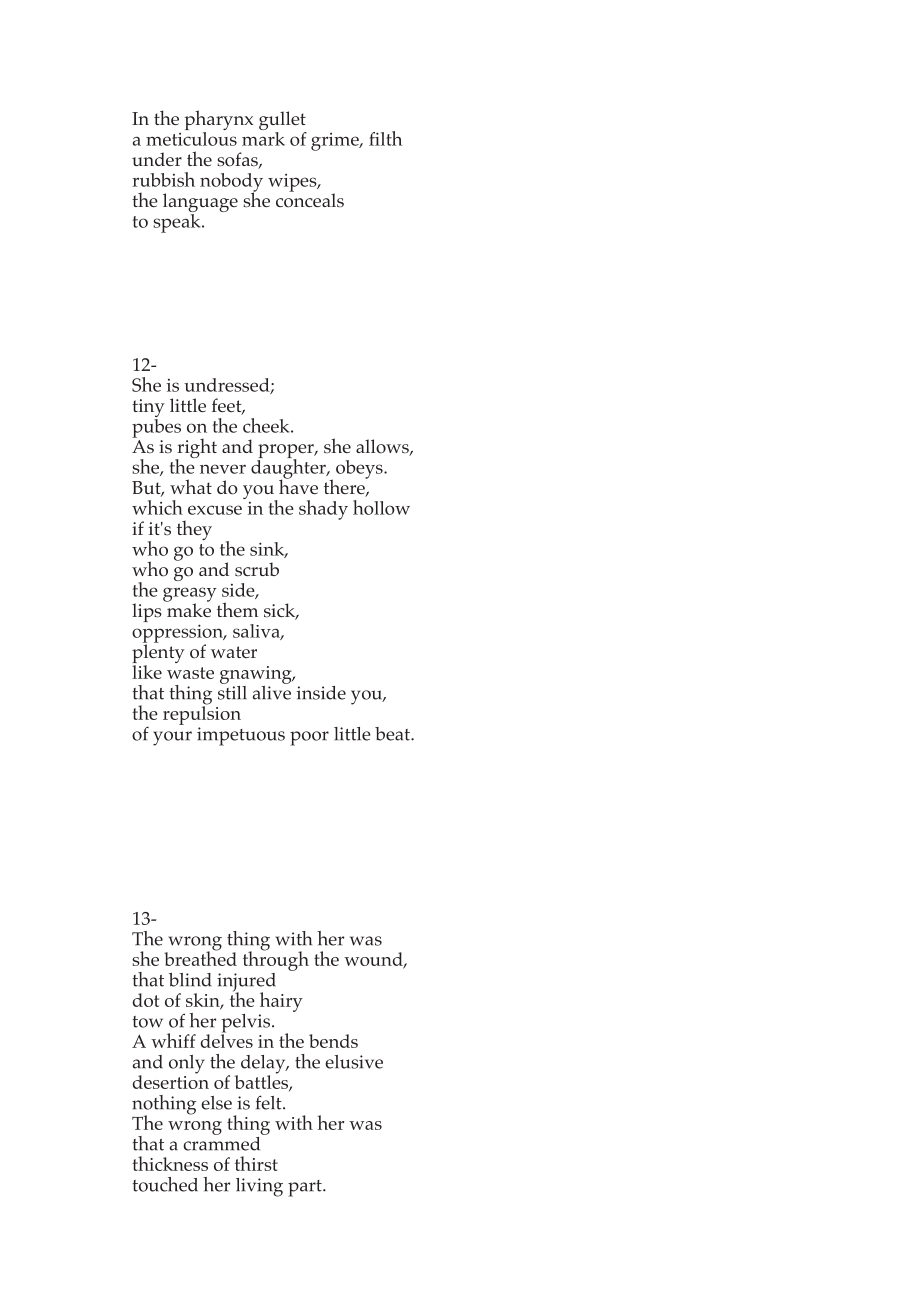 The image size is (924, 1308). I want to click on poor, so click(309, 738).
